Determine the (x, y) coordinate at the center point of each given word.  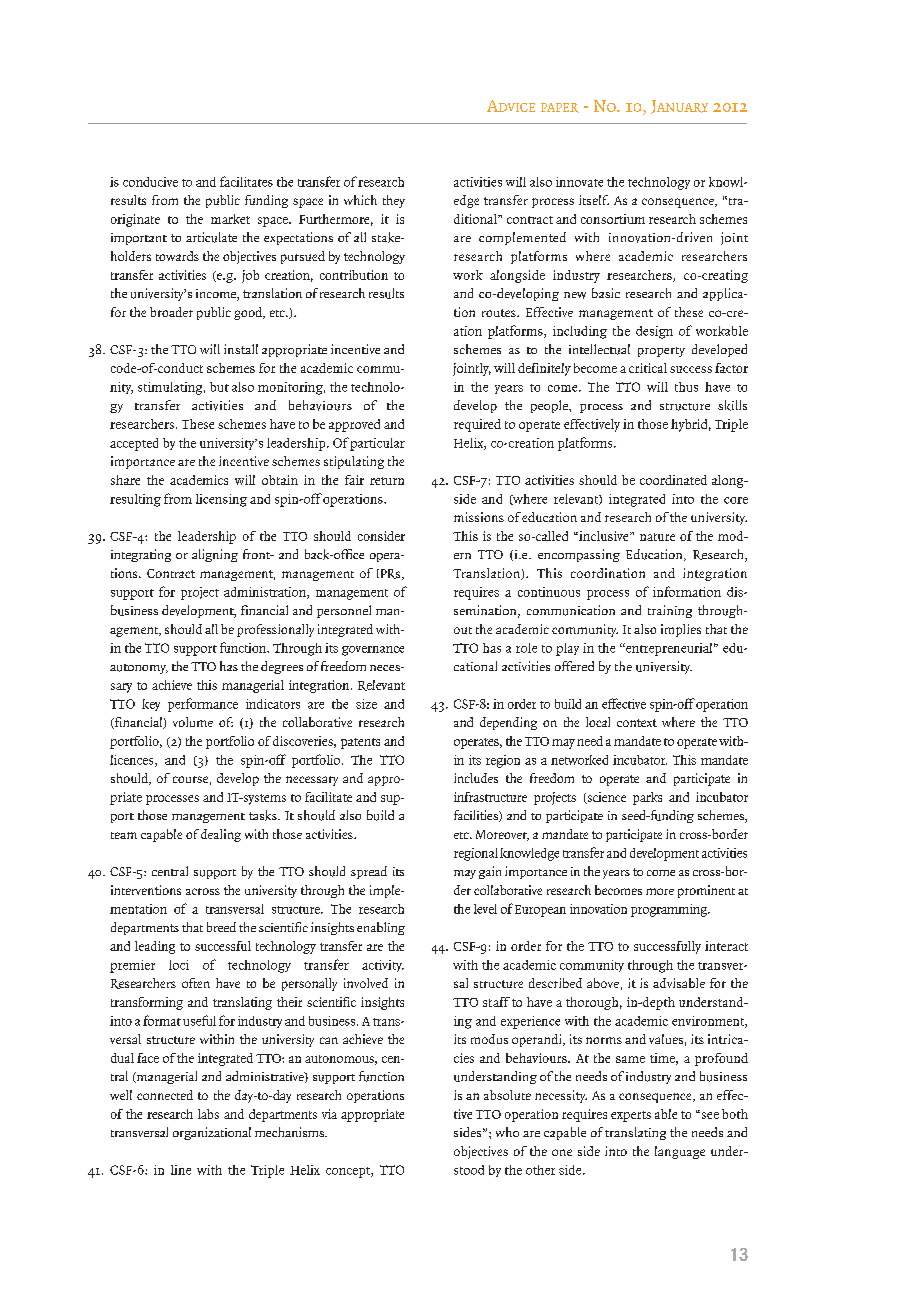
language (680, 1152)
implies (681, 630)
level (485, 909)
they (394, 201)
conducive (150, 182)
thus (686, 387)
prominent (706, 891)
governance (373, 651)
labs (208, 1114)
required (477, 425)
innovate (579, 182)
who (507, 1132)
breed (221, 927)
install (241, 349)
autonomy (139, 669)
